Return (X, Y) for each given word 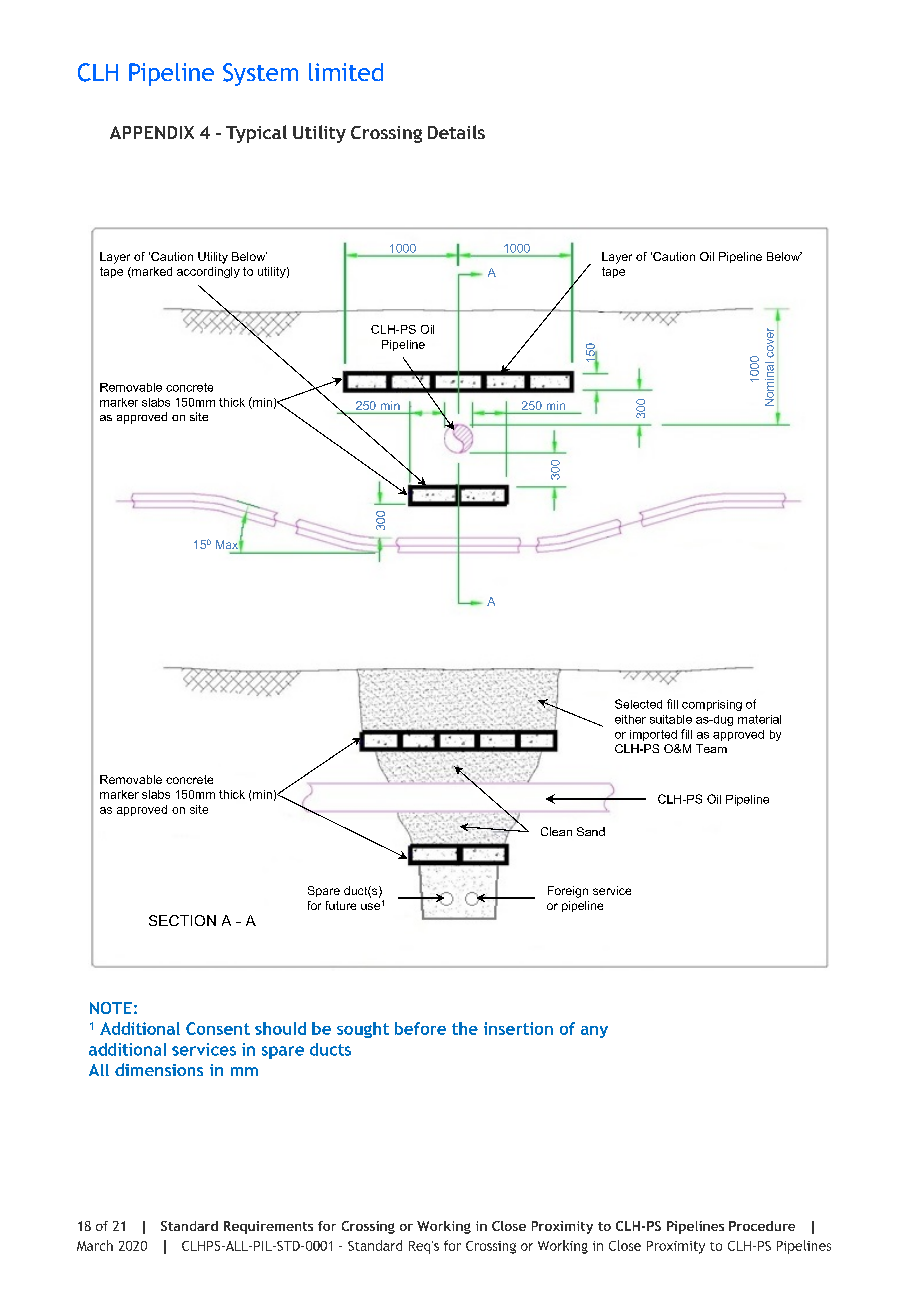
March (95, 1245)
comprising (712, 705)
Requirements (268, 1227)
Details (456, 132)
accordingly (208, 272)
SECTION (182, 920)
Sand (591, 831)
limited (346, 72)
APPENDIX (152, 132)
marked (151, 272)
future (341, 905)
